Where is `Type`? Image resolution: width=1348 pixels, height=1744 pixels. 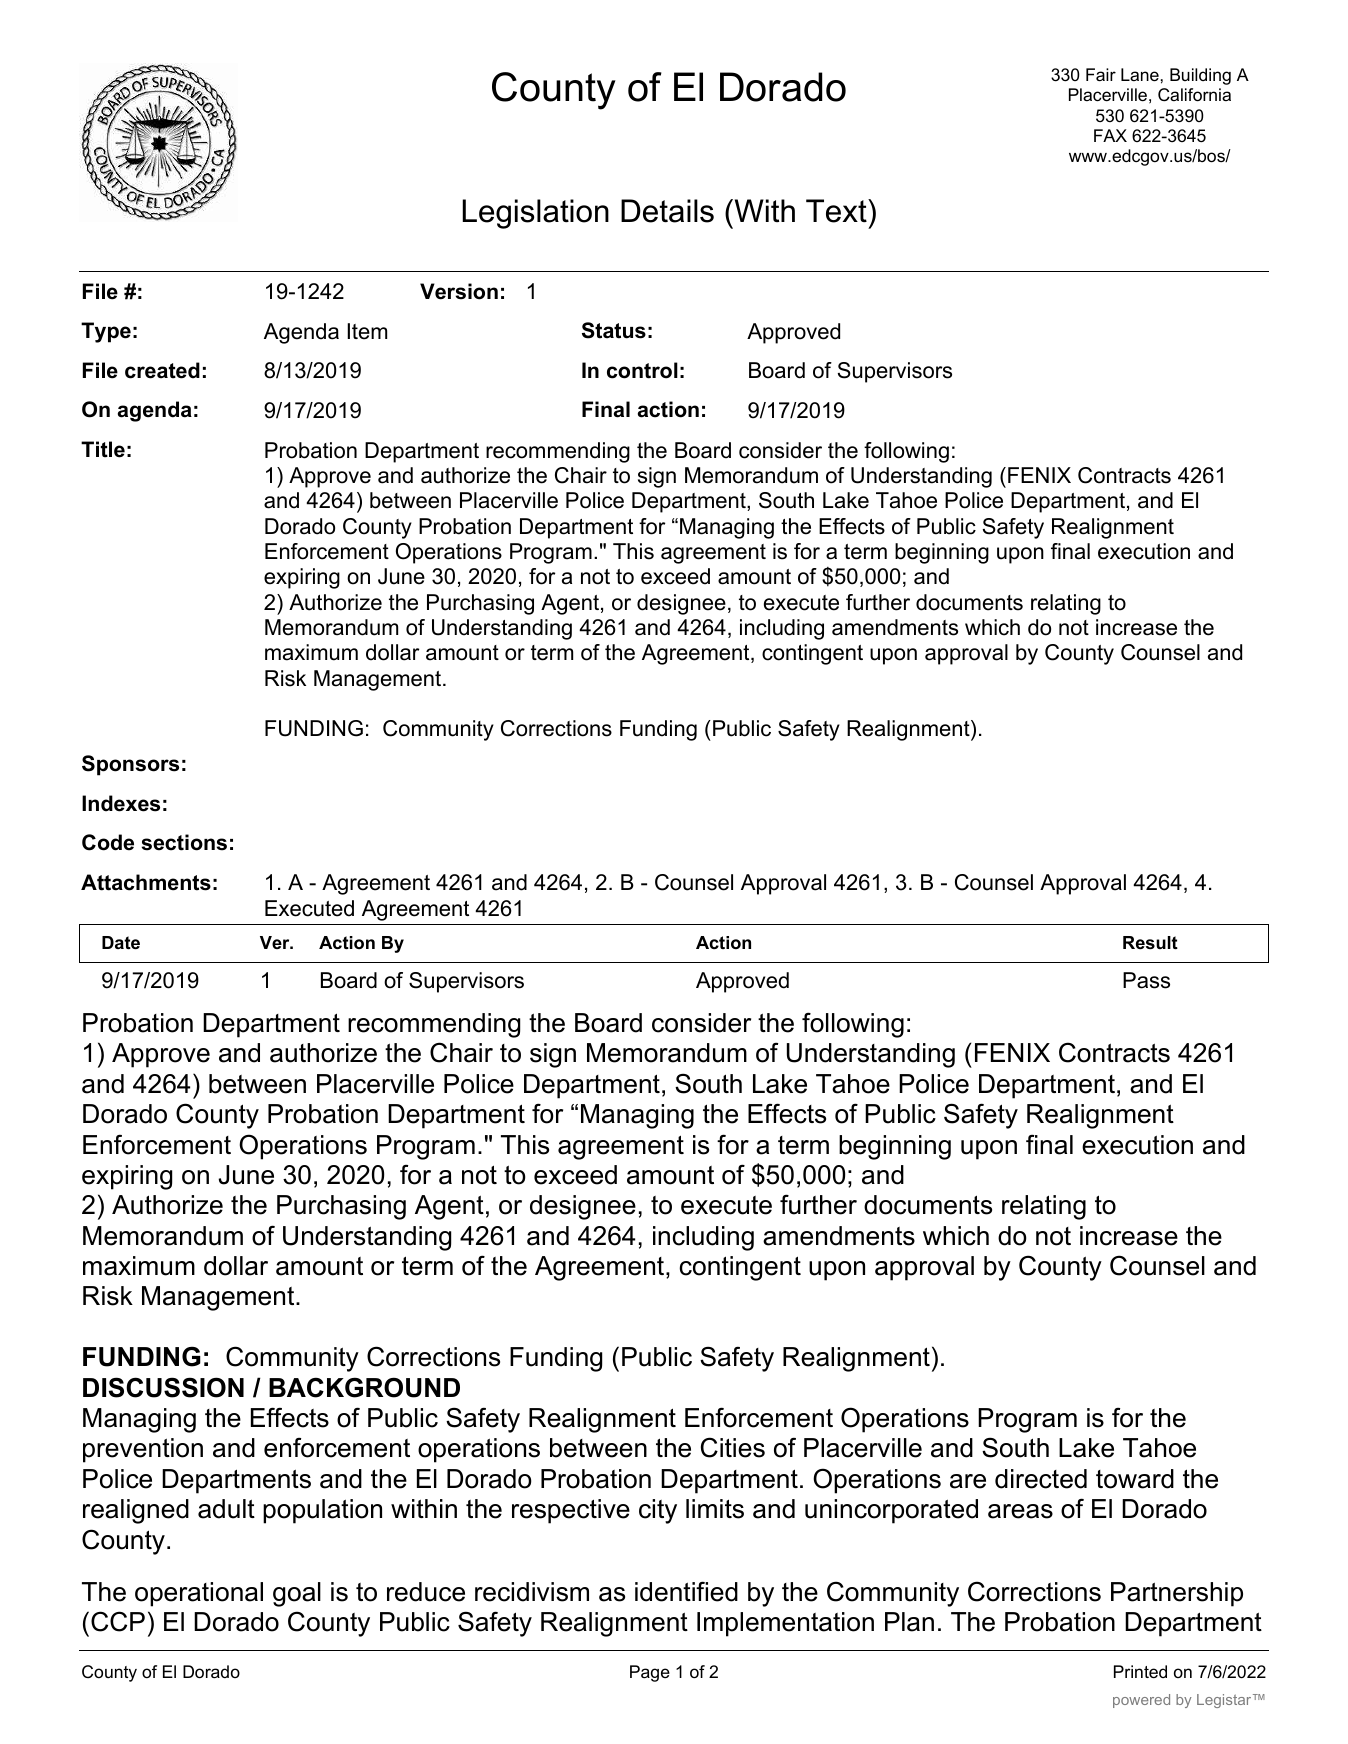 Type is located at coordinates (106, 332).
